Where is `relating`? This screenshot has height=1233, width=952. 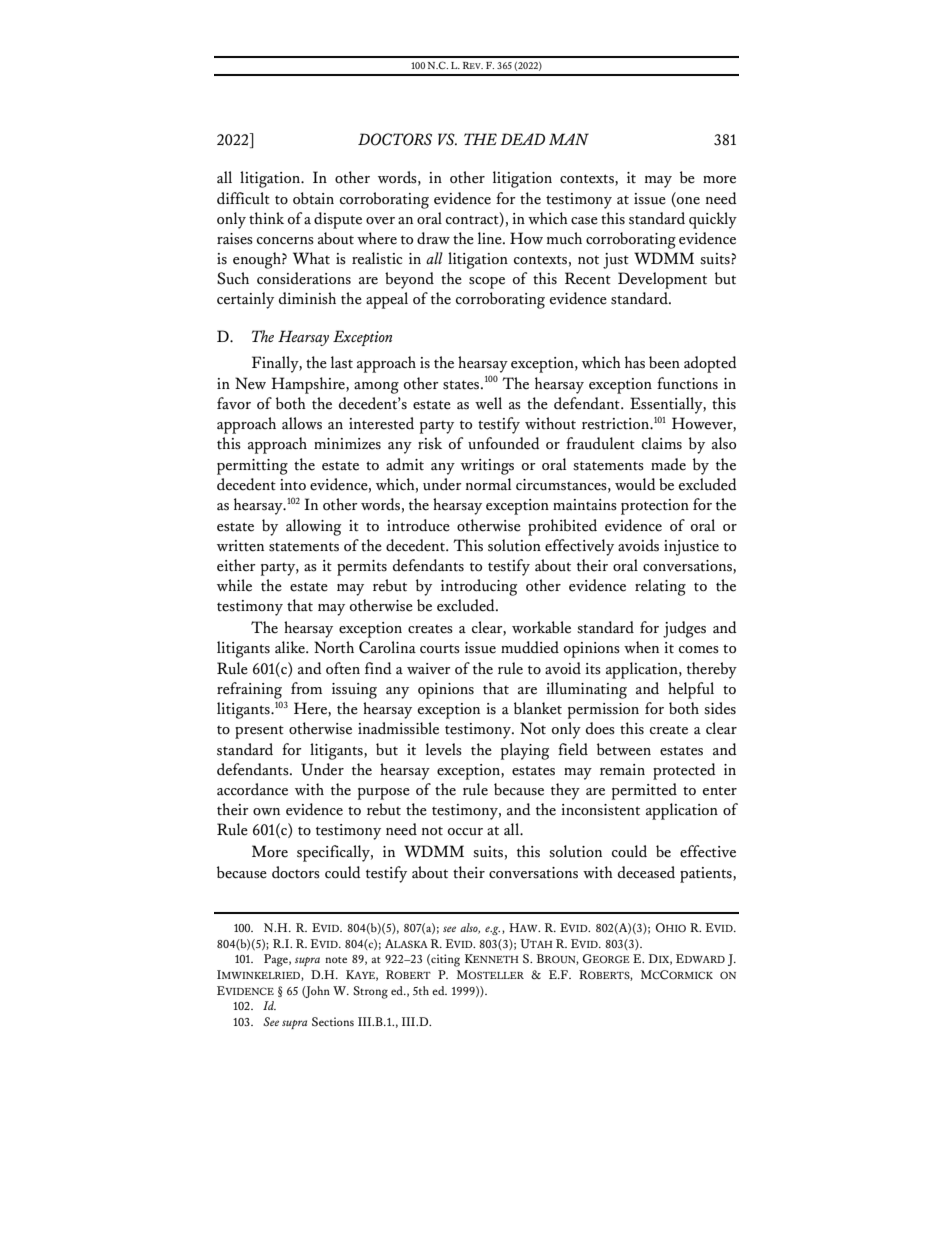
relating is located at coordinates (660, 587).
